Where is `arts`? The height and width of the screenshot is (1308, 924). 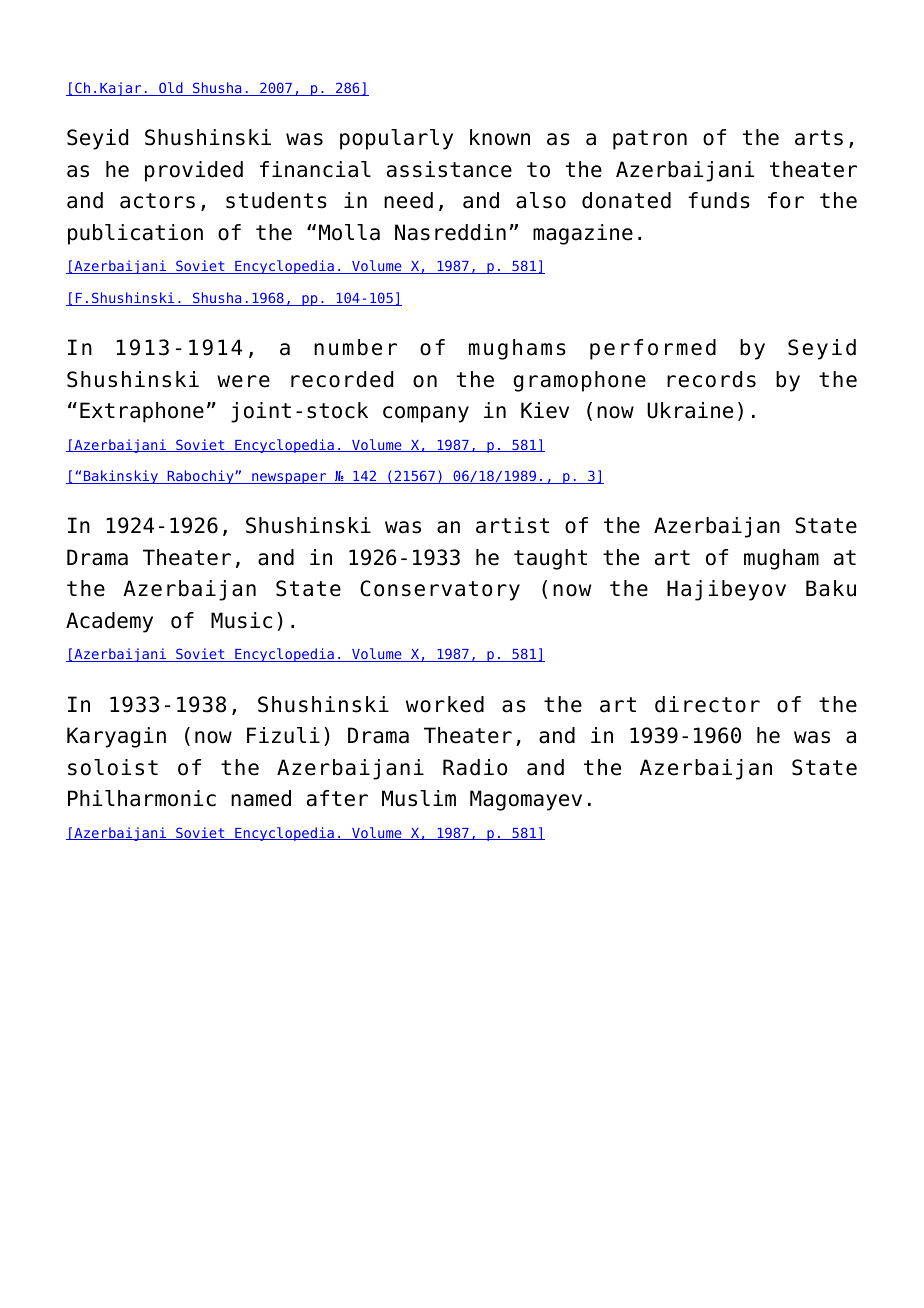 arts is located at coordinates (819, 138).
